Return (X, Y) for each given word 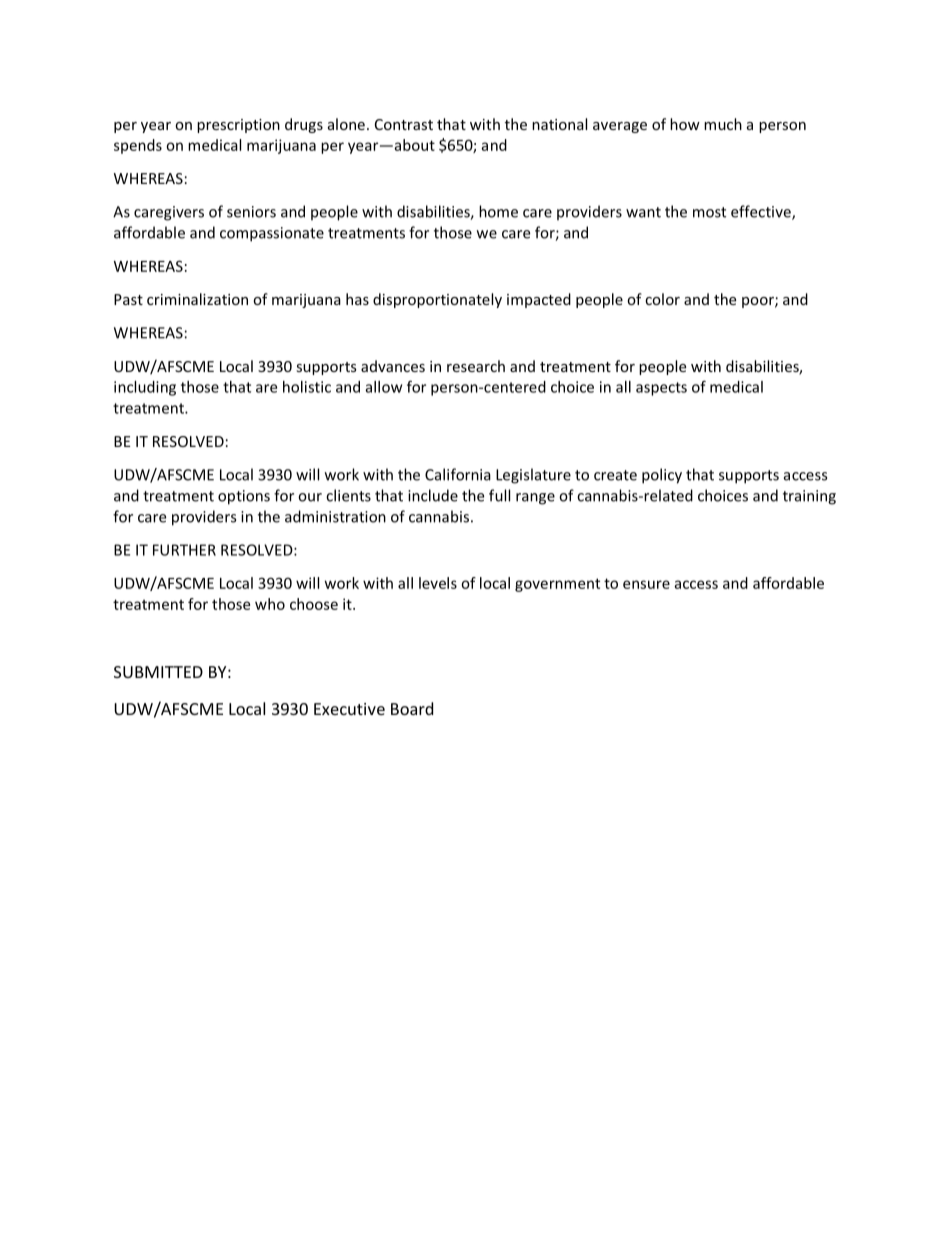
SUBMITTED (158, 672)
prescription (238, 126)
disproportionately (437, 300)
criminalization (197, 299)
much (723, 124)
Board (412, 708)
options (244, 497)
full (499, 495)
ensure (646, 584)
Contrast (404, 124)
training (809, 497)
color (662, 299)
